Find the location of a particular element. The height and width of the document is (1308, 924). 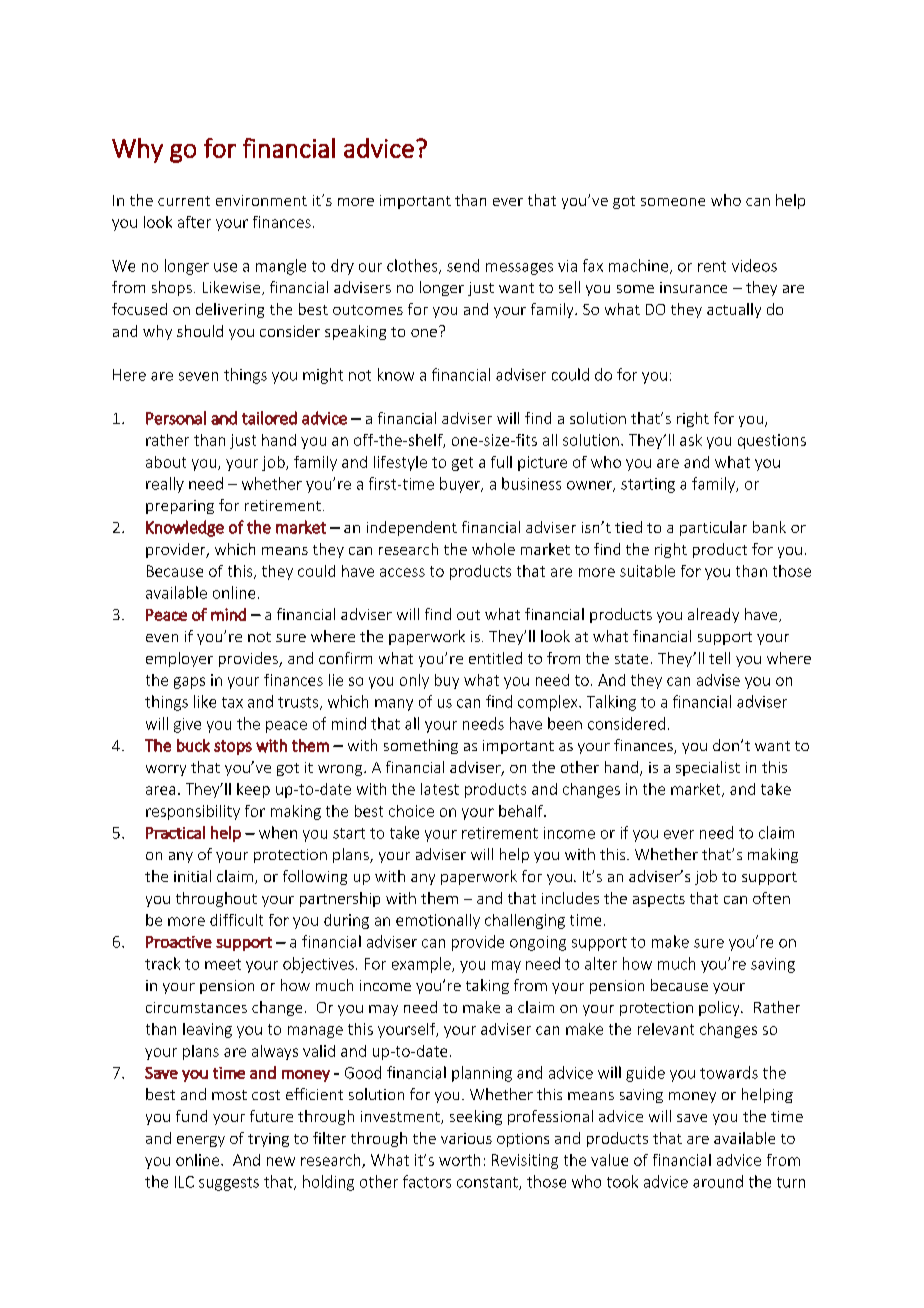

videos is located at coordinates (754, 265).
